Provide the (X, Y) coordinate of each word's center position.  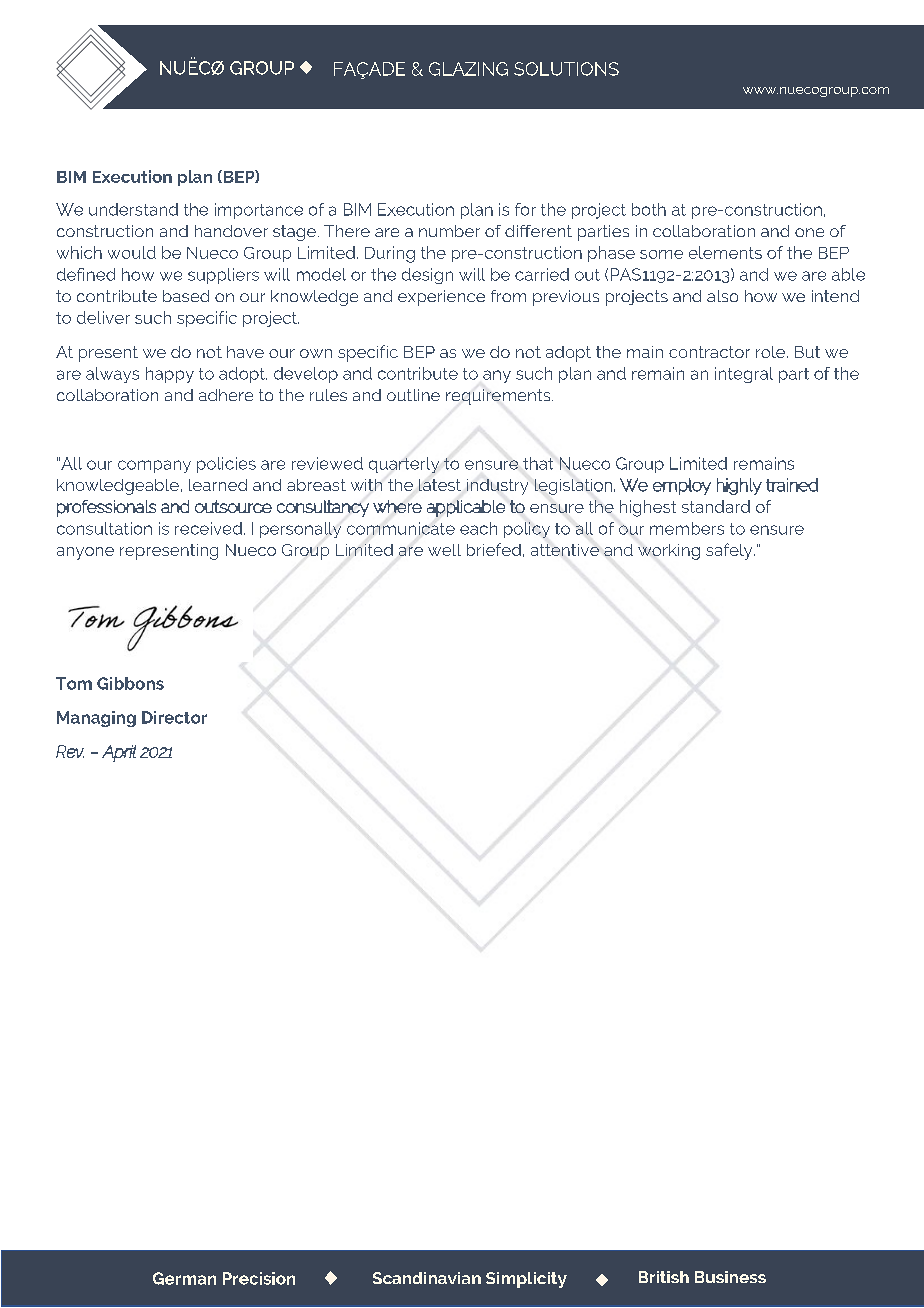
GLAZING (468, 69)
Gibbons (130, 683)
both (649, 209)
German (184, 1278)
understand (133, 209)
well (444, 550)
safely (730, 551)
